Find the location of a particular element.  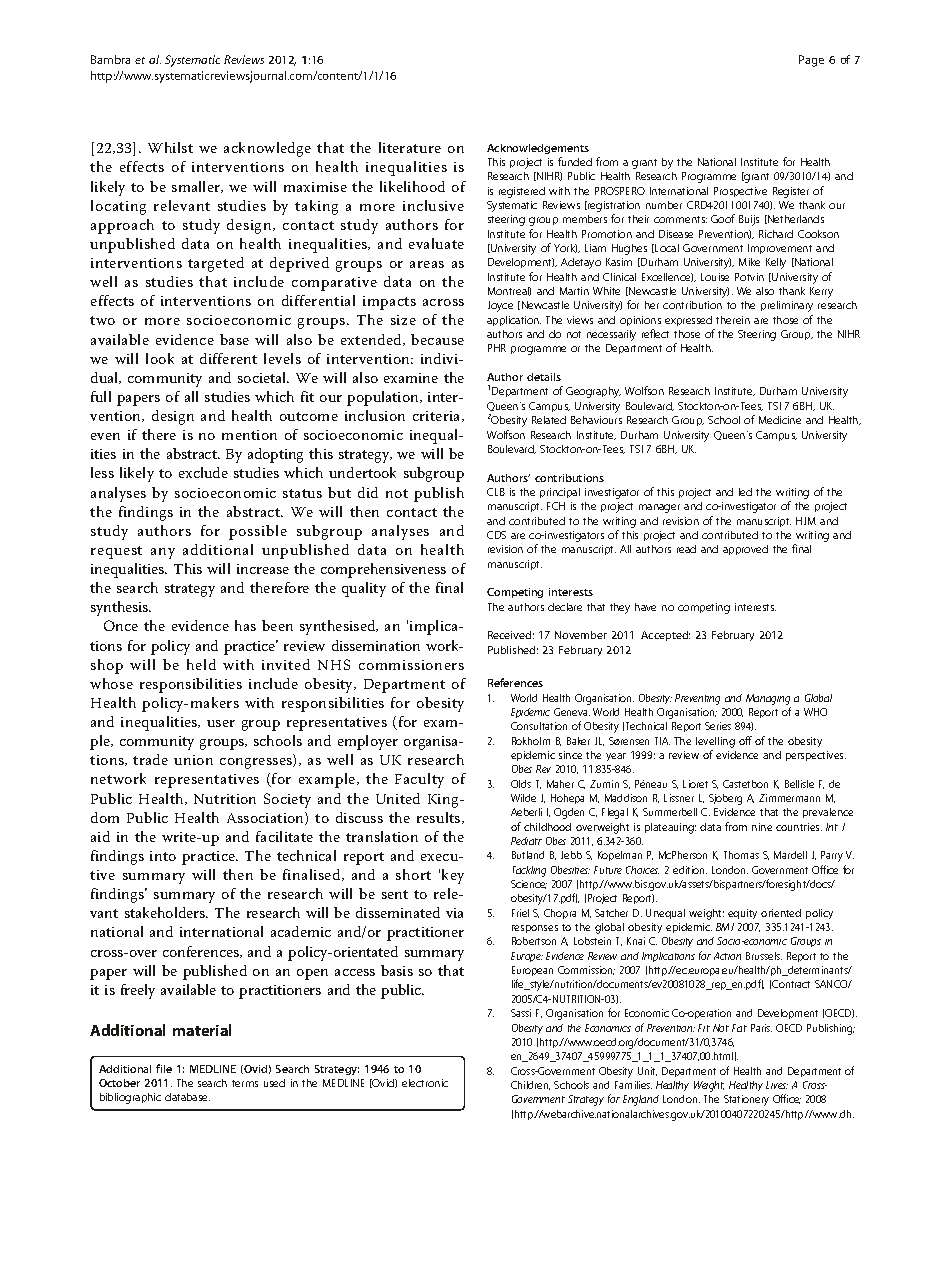

literature is located at coordinates (410, 147).
